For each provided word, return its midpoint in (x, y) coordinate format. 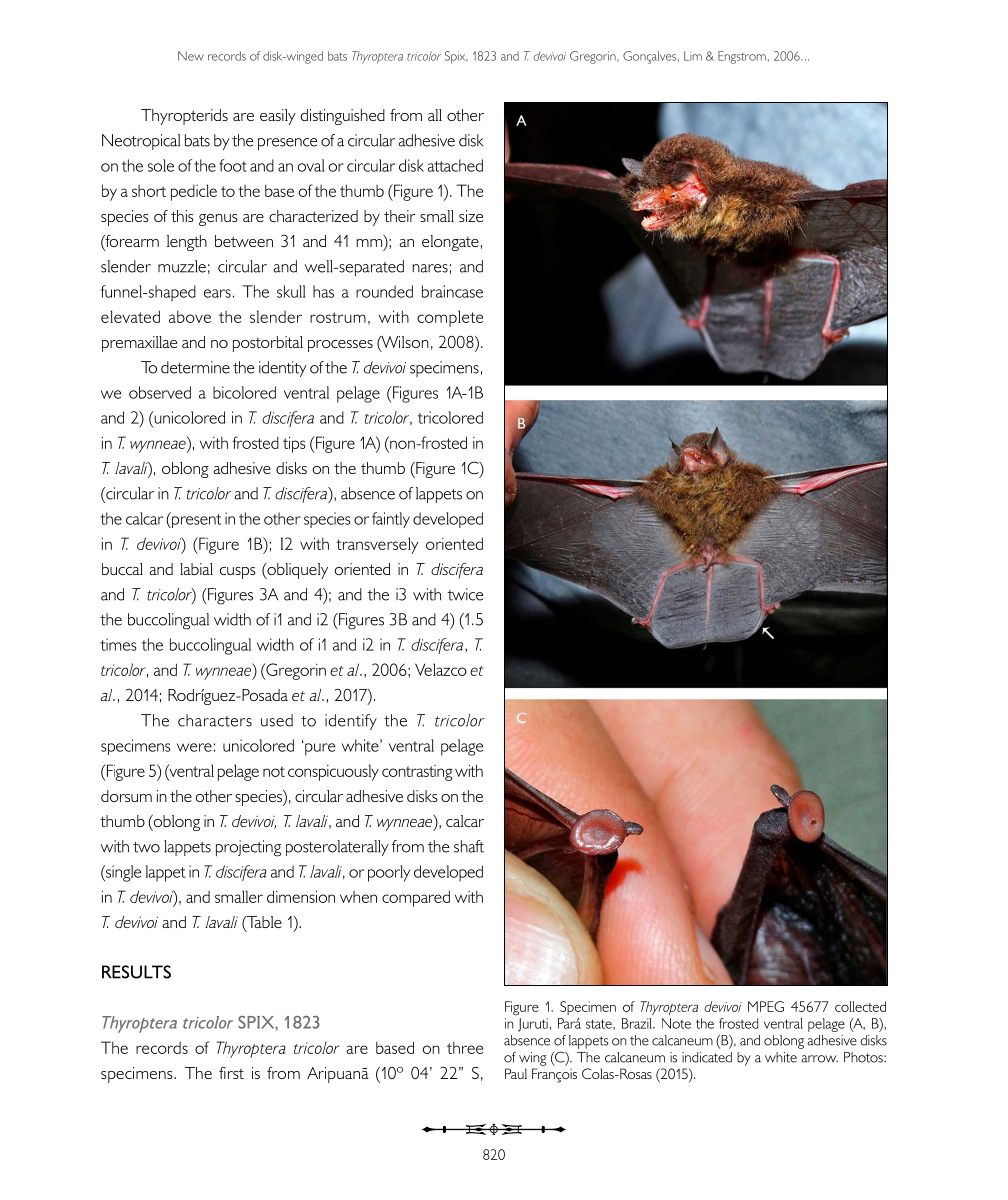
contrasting (417, 773)
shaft (469, 846)
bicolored (244, 392)
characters (215, 720)
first (231, 1073)
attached (455, 165)
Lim (693, 56)
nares (430, 268)
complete (450, 318)
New (191, 56)
